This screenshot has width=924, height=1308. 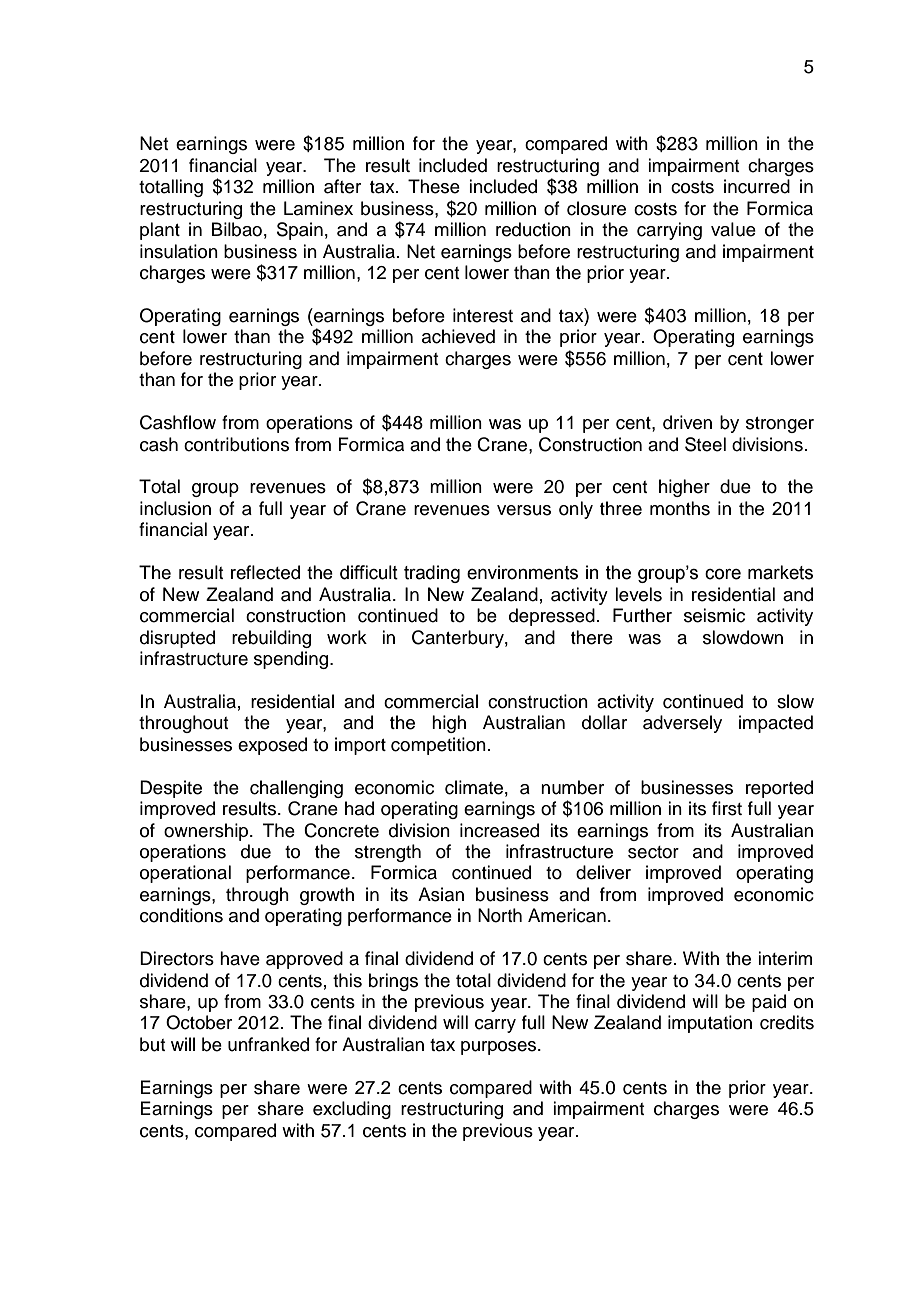 I want to click on depressed, so click(x=552, y=617).
